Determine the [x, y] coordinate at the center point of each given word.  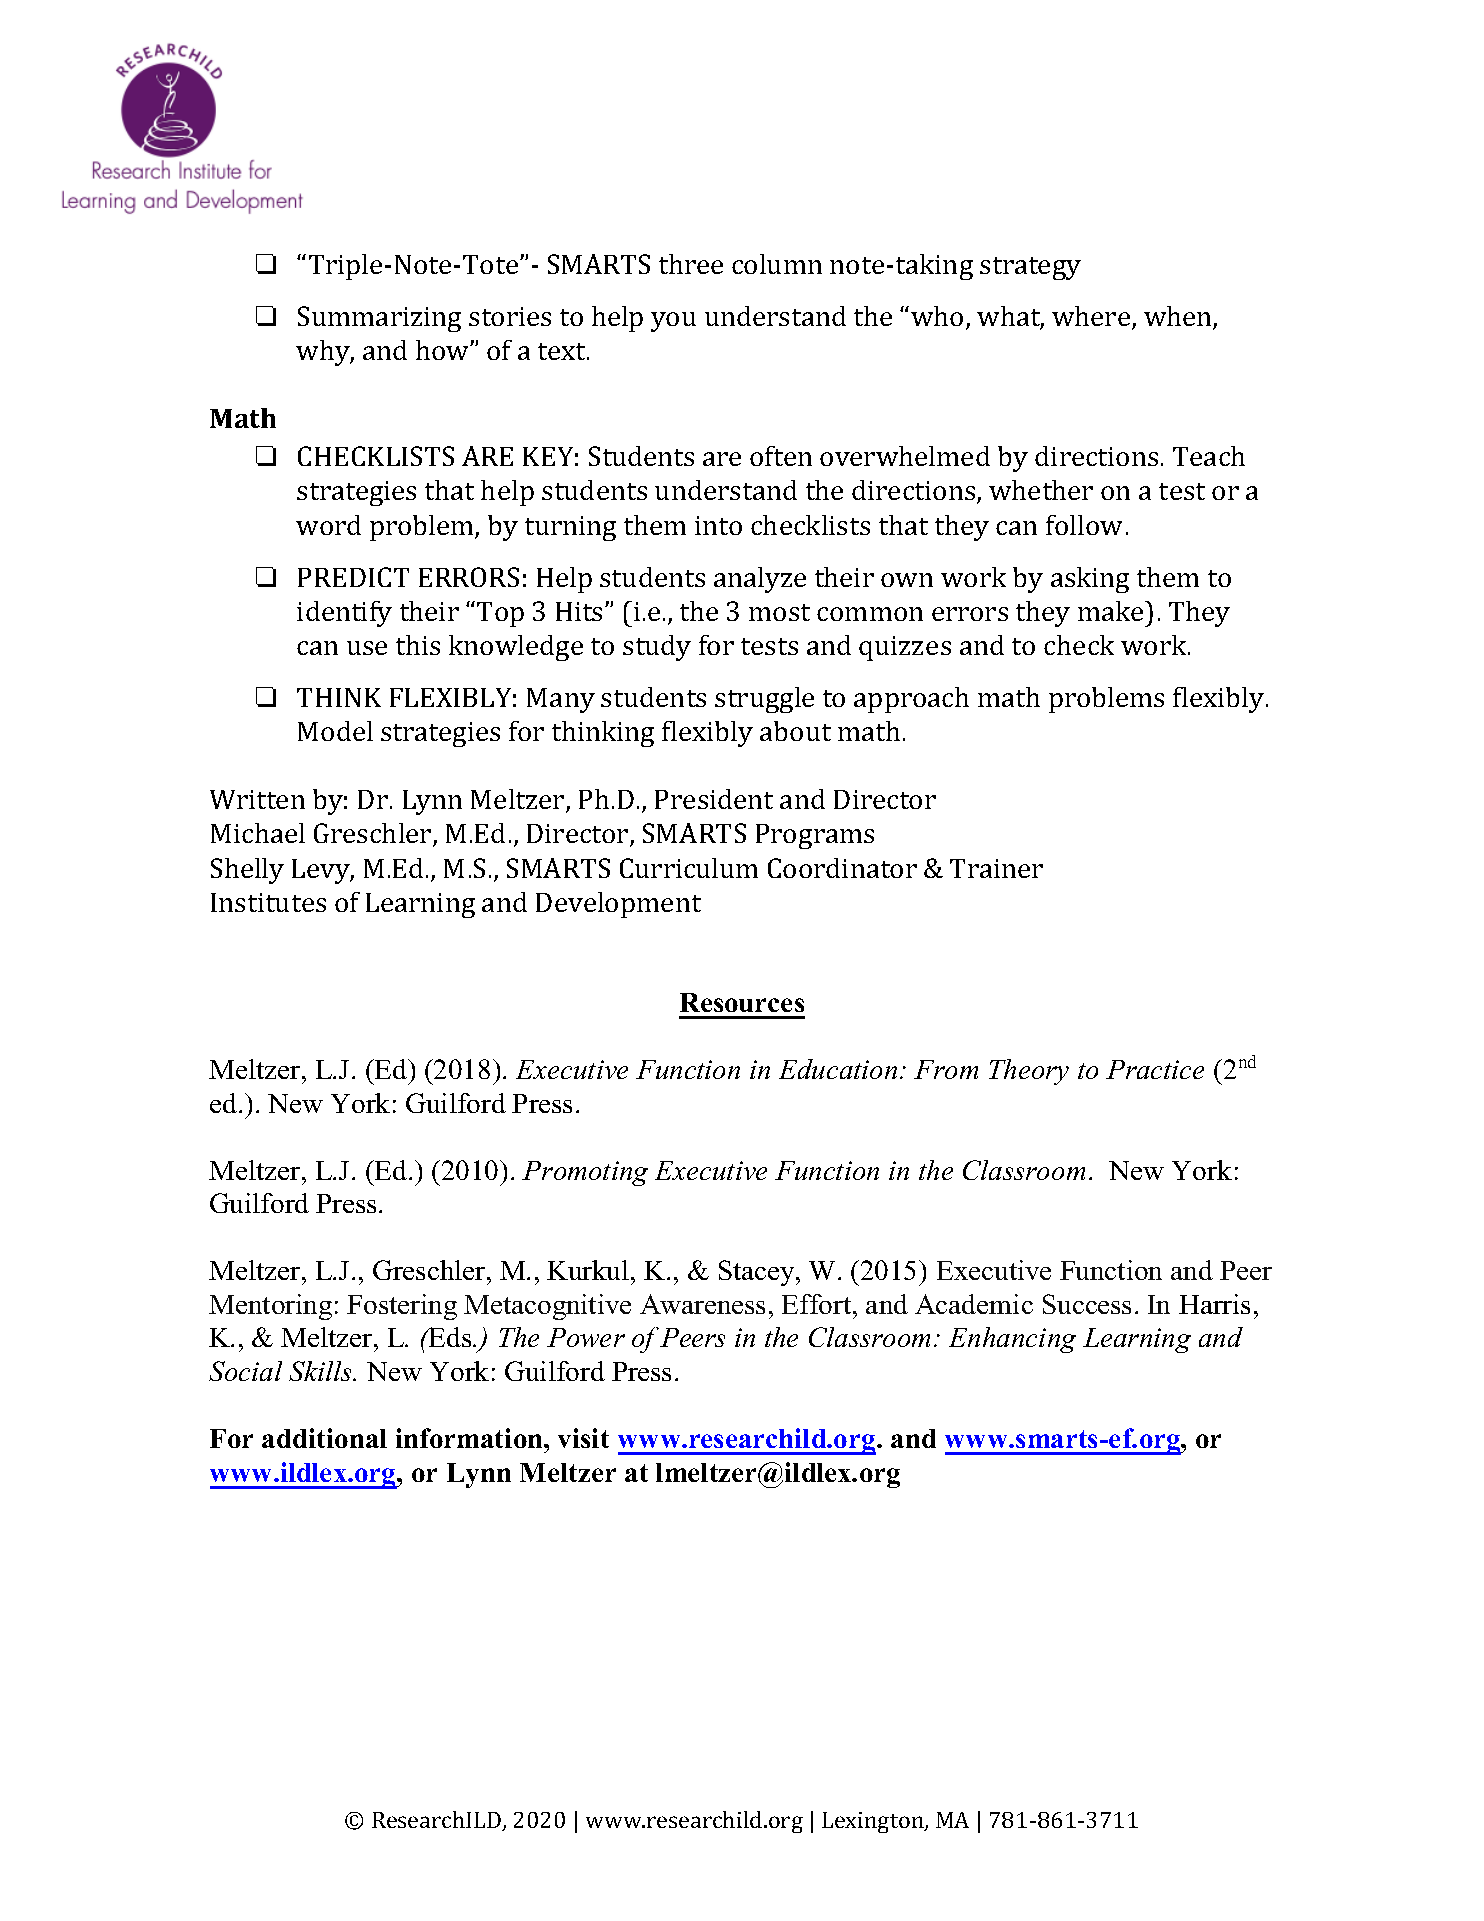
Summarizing [379, 319]
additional [324, 1438]
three [691, 264]
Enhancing [1012, 1340]
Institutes [268, 902]
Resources [742, 1002]
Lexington [874, 1822]
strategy [1030, 268]
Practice [1155, 1069]
